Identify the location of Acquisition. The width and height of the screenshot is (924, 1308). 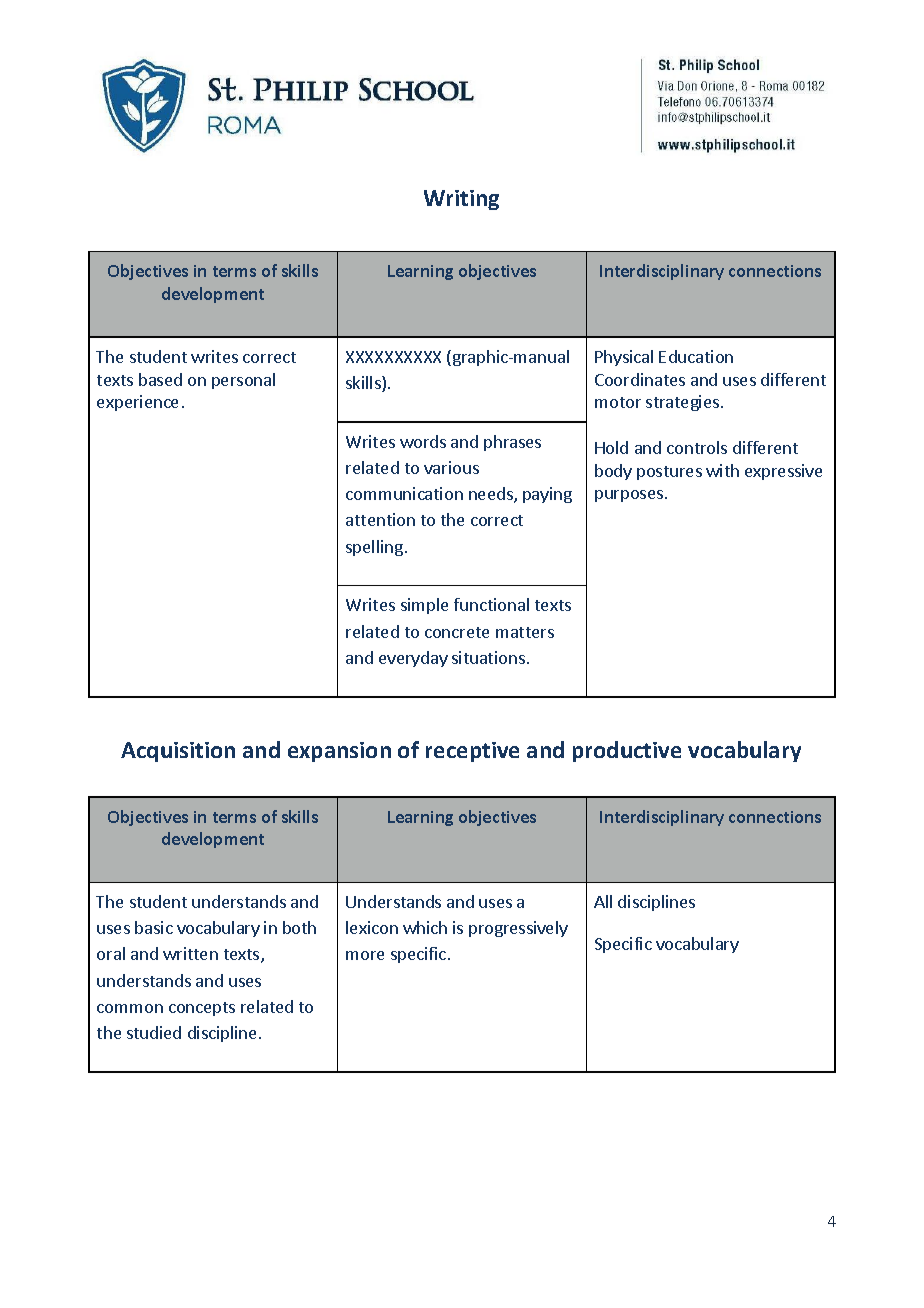
(178, 752).
